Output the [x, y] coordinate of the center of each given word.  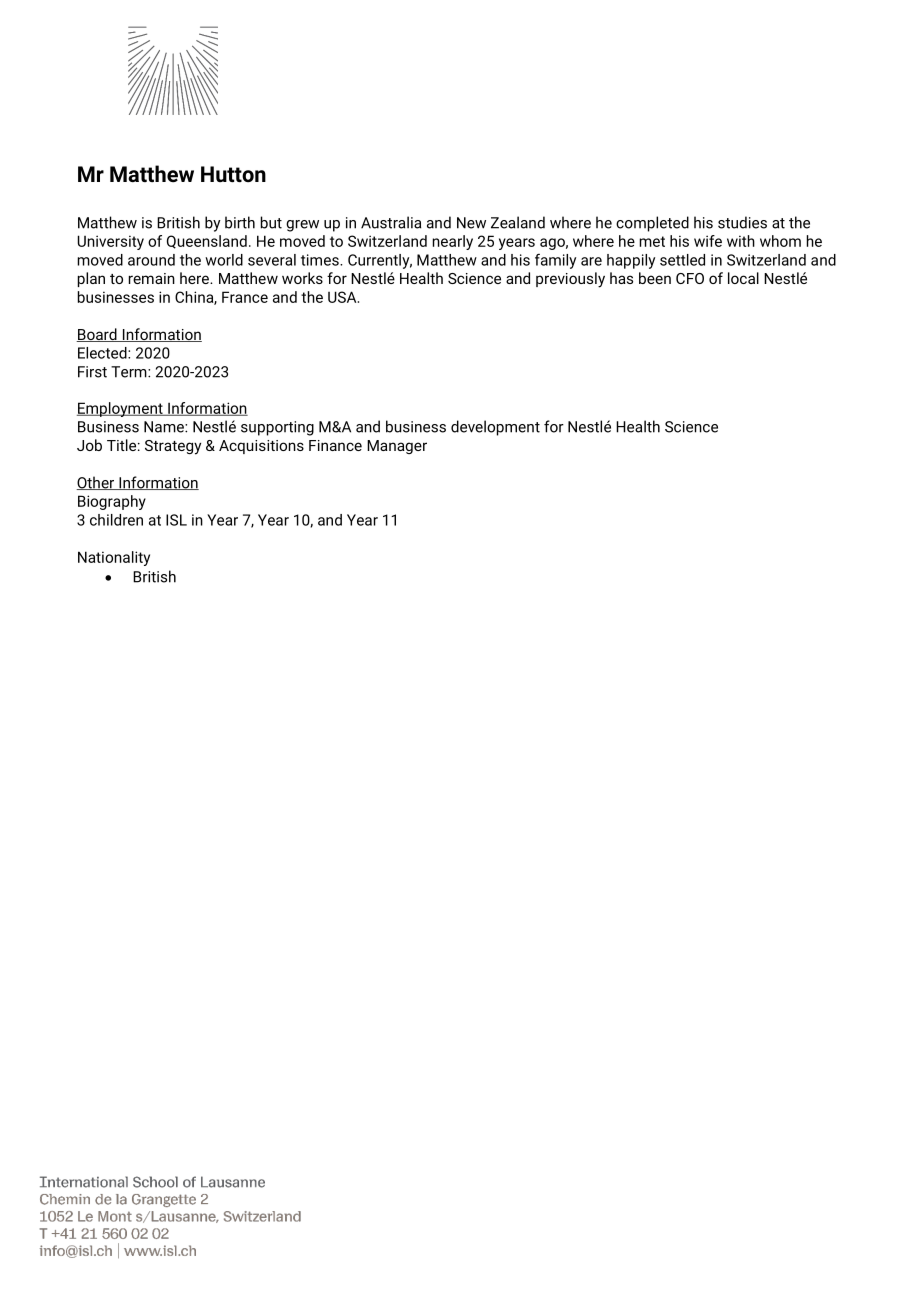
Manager [397, 447]
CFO [690, 278]
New [471, 223]
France [245, 297]
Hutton [233, 174]
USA [343, 297]
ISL [176, 520]
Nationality [114, 558]
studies [742, 222]
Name [165, 427]
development [495, 428]
